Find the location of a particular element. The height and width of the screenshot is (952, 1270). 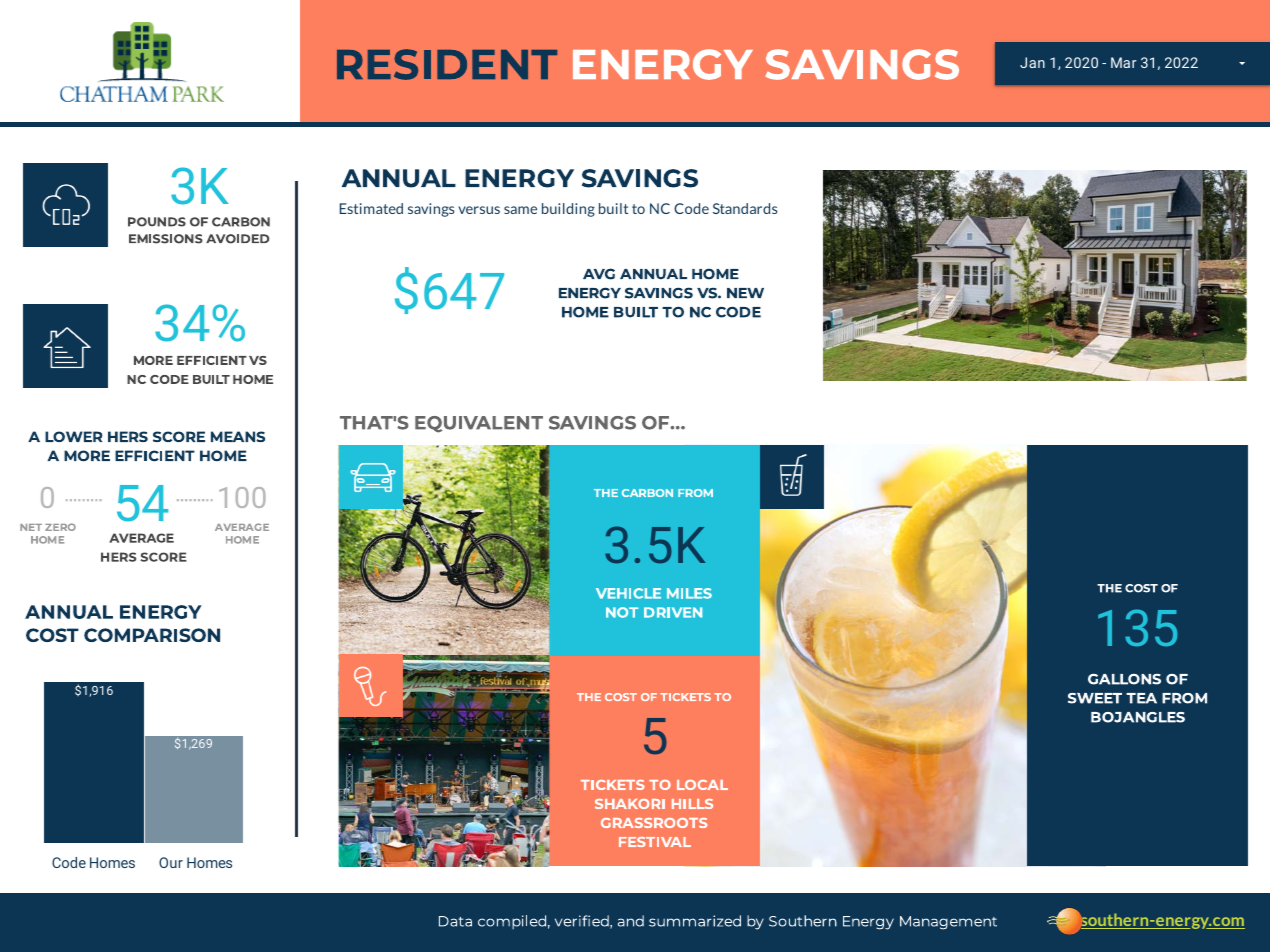

EQUIVALENT is located at coordinates (479, 424).
